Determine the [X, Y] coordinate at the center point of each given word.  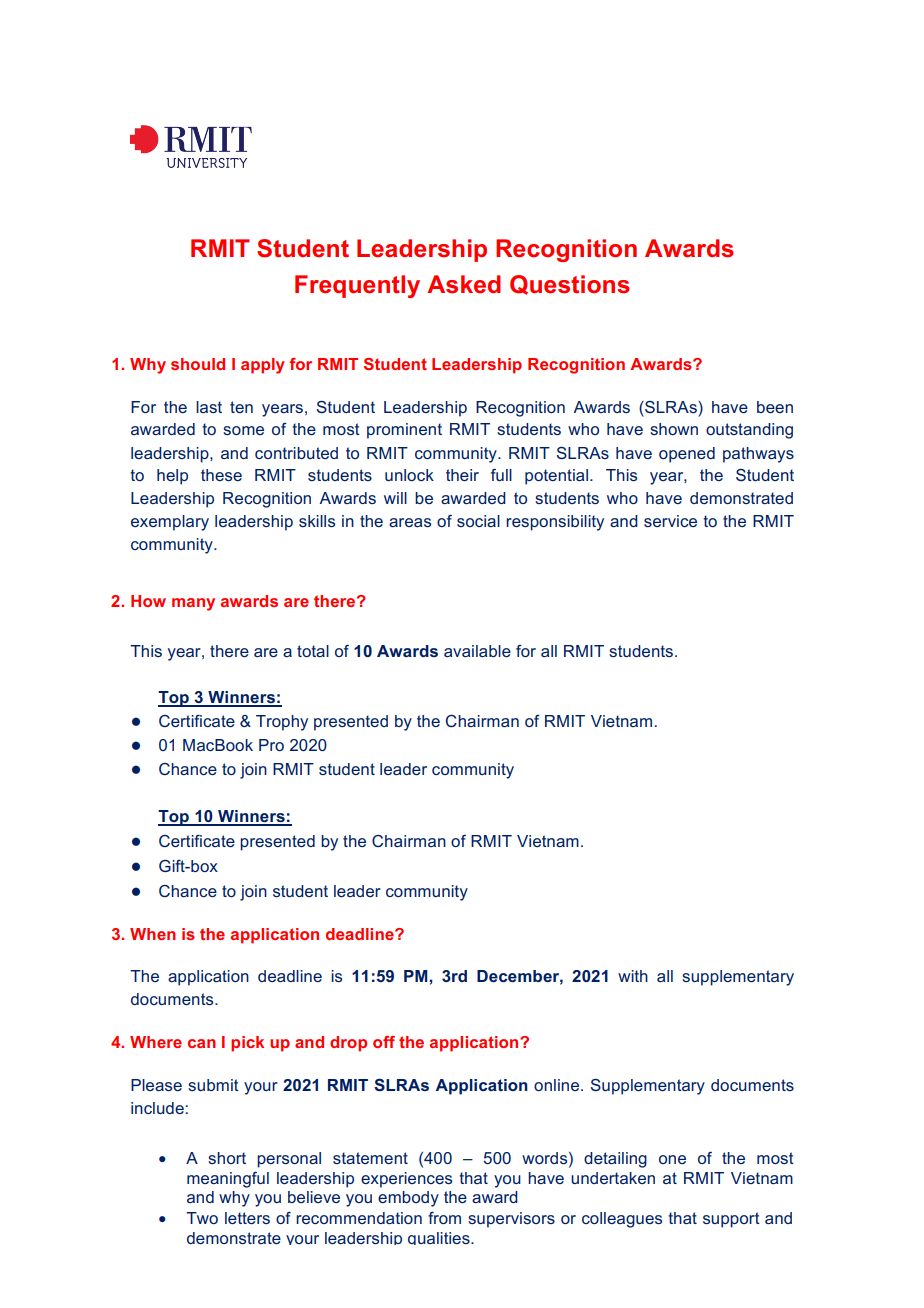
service [670, 521]
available [477, 651]
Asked [464, 284]
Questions [570, 285]
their [462, 475]
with [633, 976]
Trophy [282, 723]
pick [247, 1044]
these [221, 475]
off [384, 1042]
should [198, 364]
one [672, 1159]
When [153, 934]
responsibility [555, 523]
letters [247, 1218]
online [558, 1085]
